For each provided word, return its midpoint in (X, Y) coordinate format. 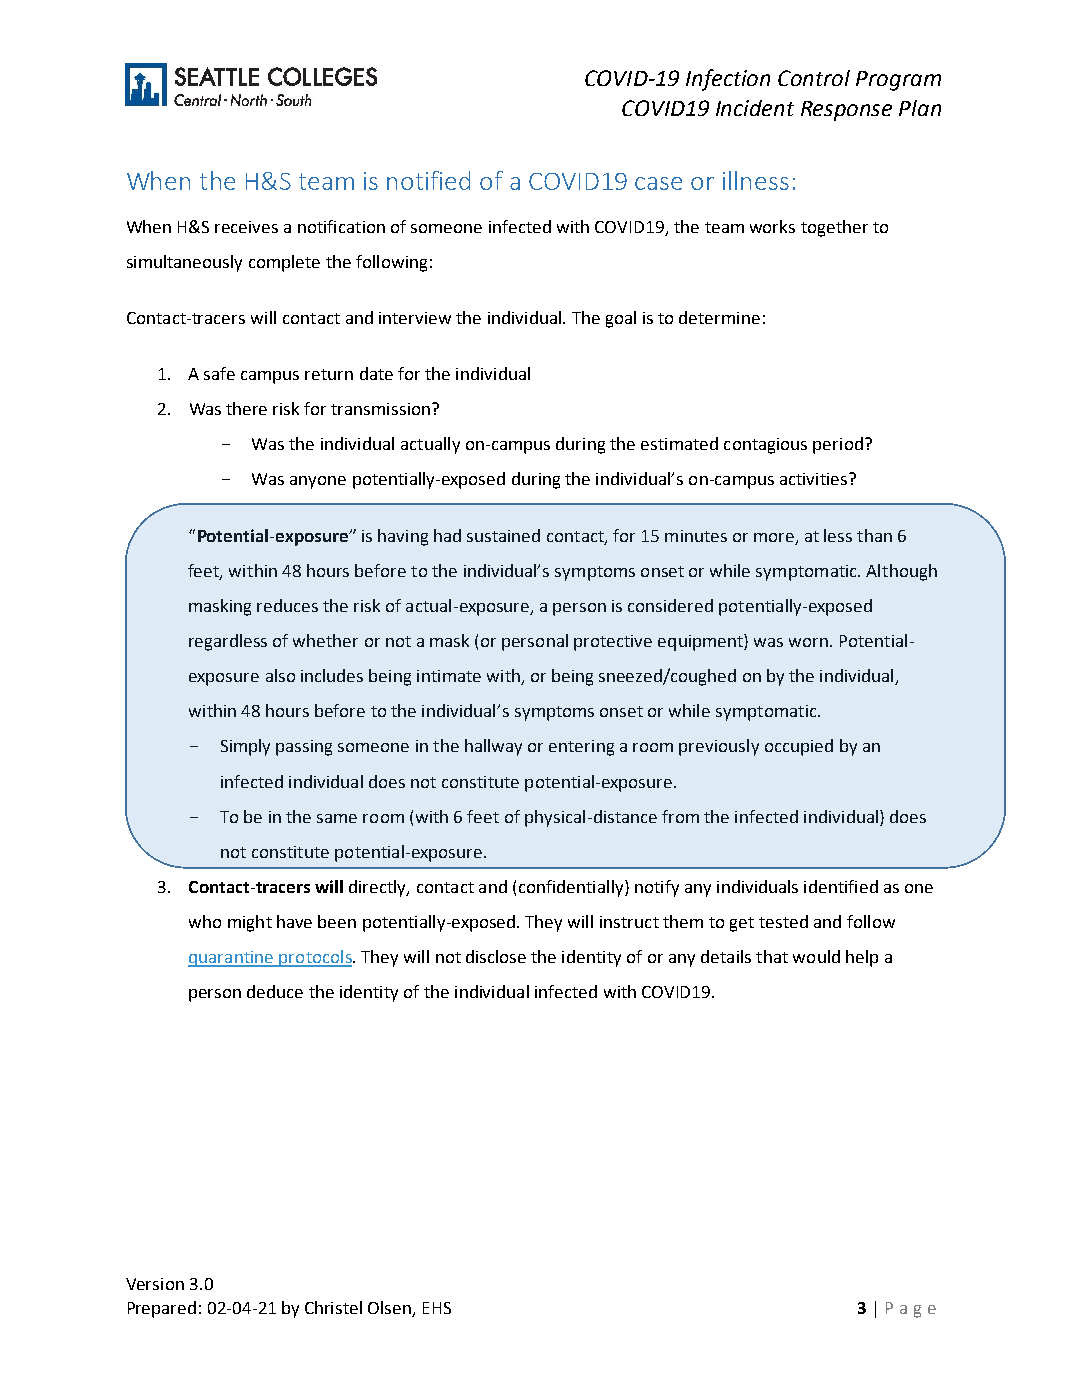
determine (719, 317)
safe (219, 373)
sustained (503, 535)
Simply (245, 747)
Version (155, 1284)
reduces (287, 605)
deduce (275, 991)
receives (246, 227)
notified (428, 180)
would (816, 956)
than (874, 535)
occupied (799, 747)
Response (846, 111)
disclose (496, 956)
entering (581, 748)
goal (621, 319)
